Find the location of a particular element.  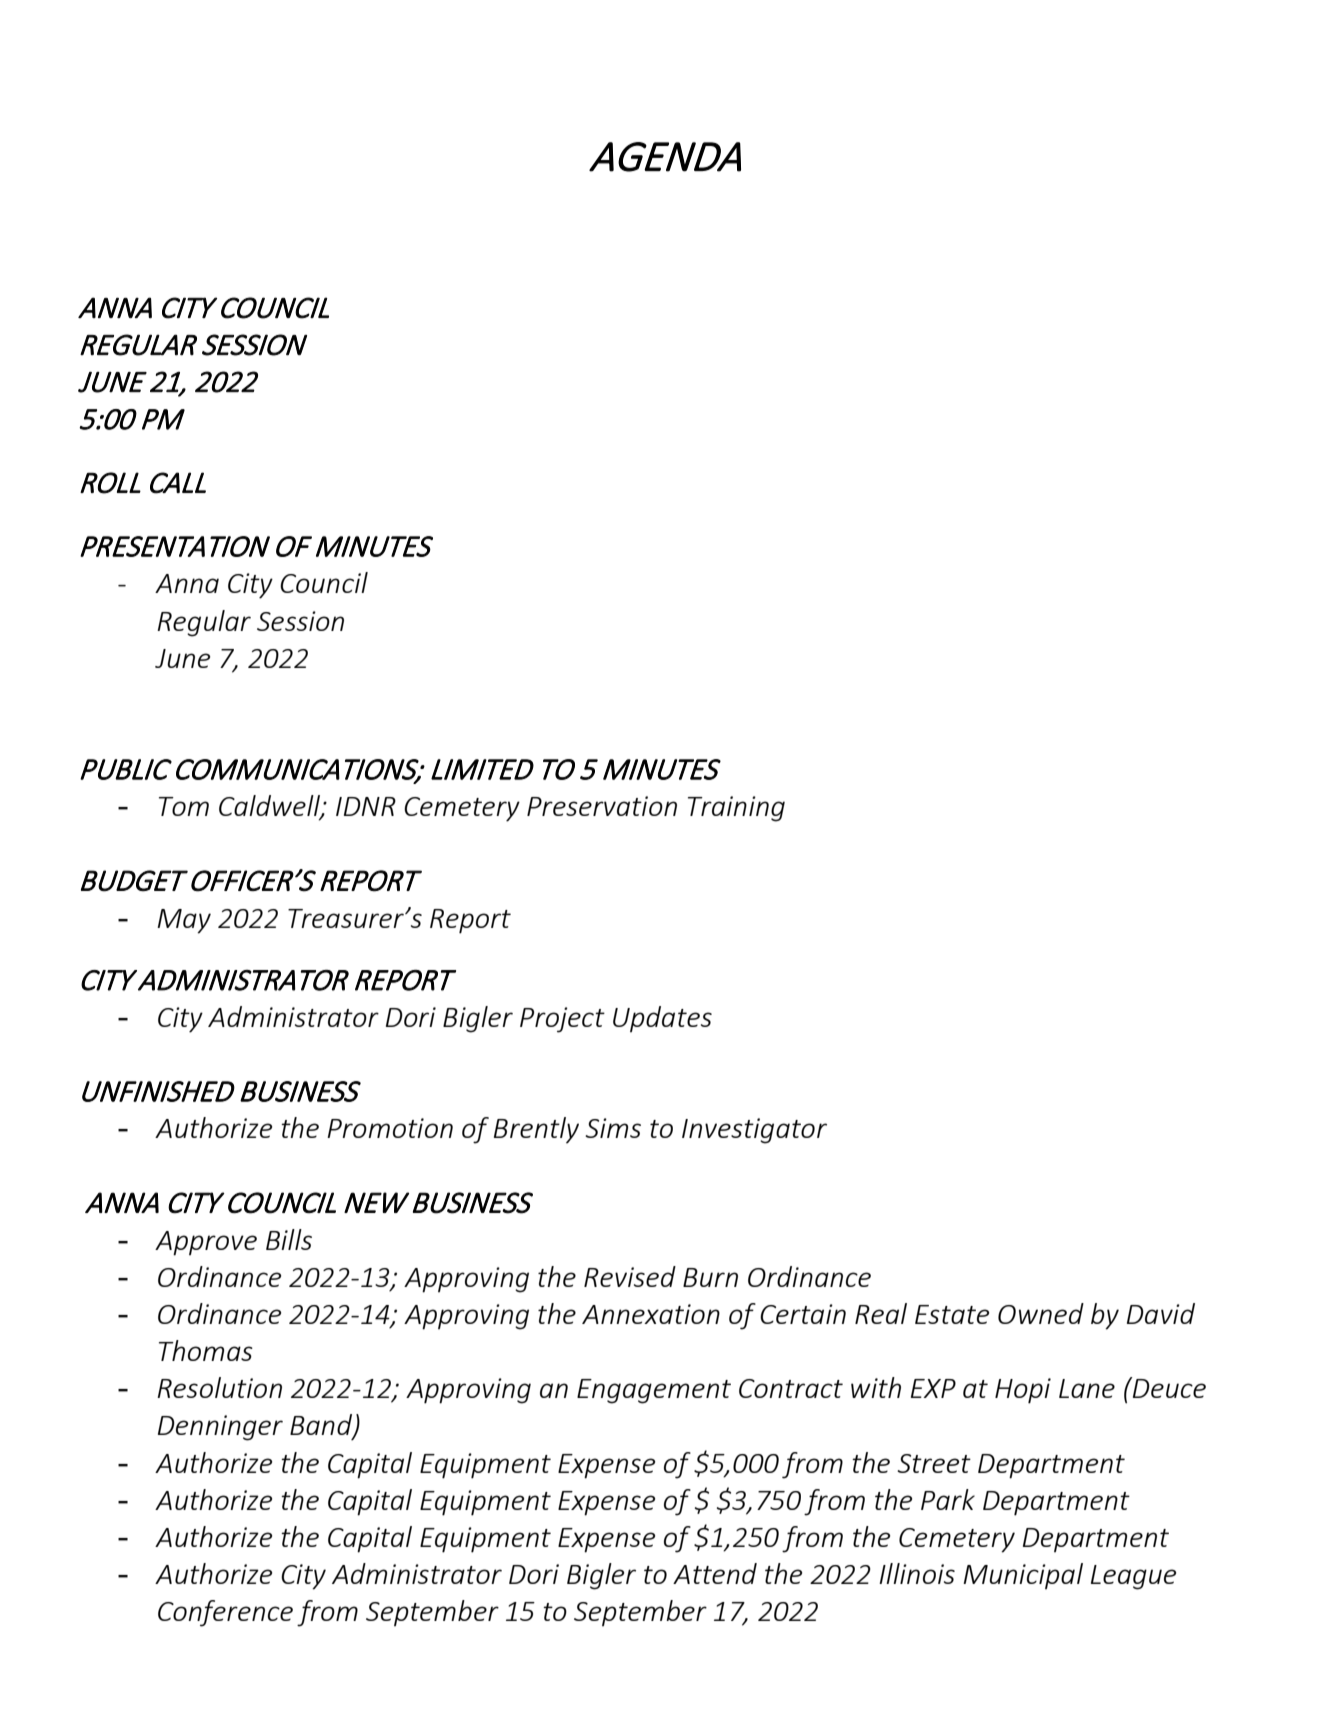

Municipal is located at coordinates (1023, 1576).
